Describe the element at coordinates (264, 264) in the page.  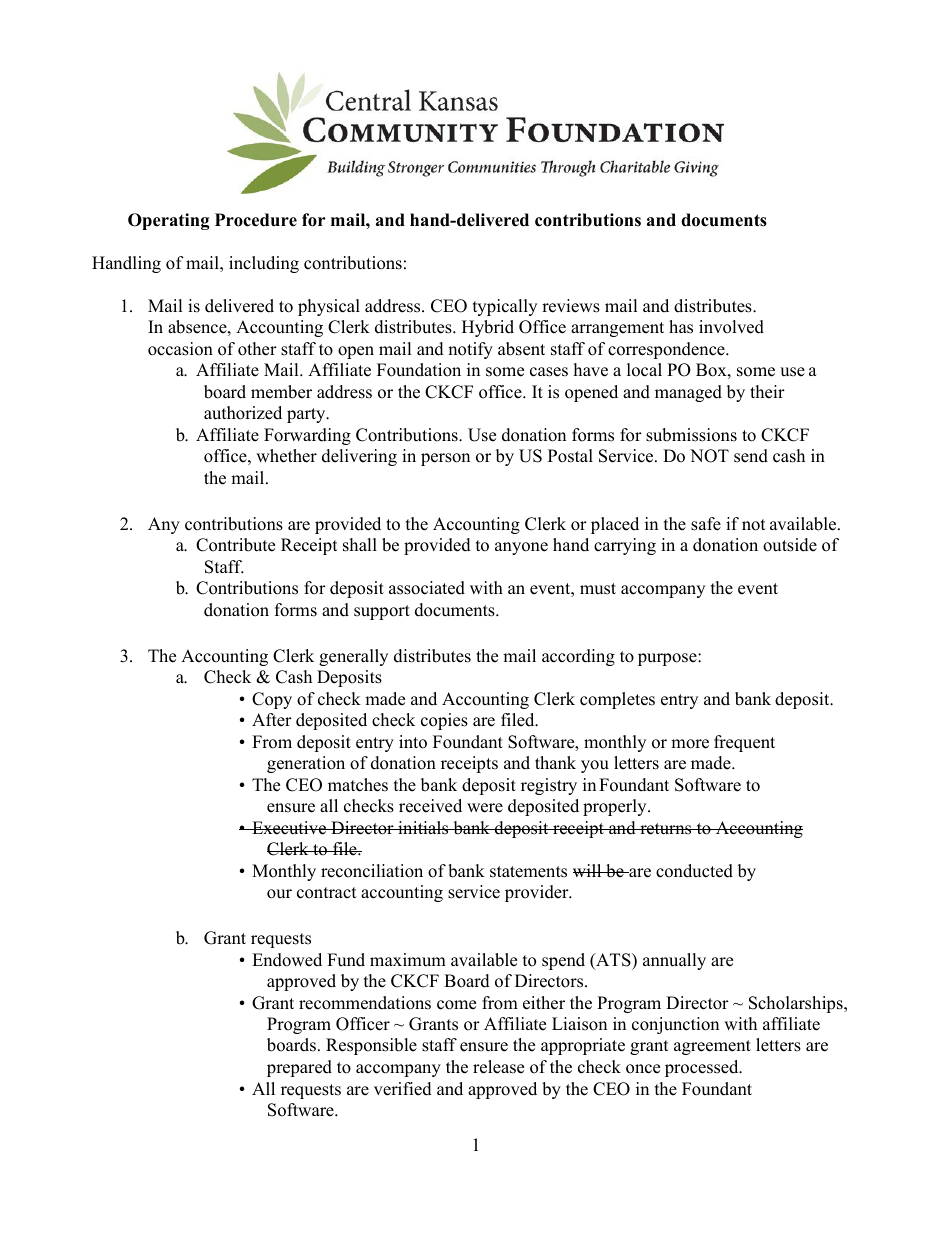
I see `including` at that location.
